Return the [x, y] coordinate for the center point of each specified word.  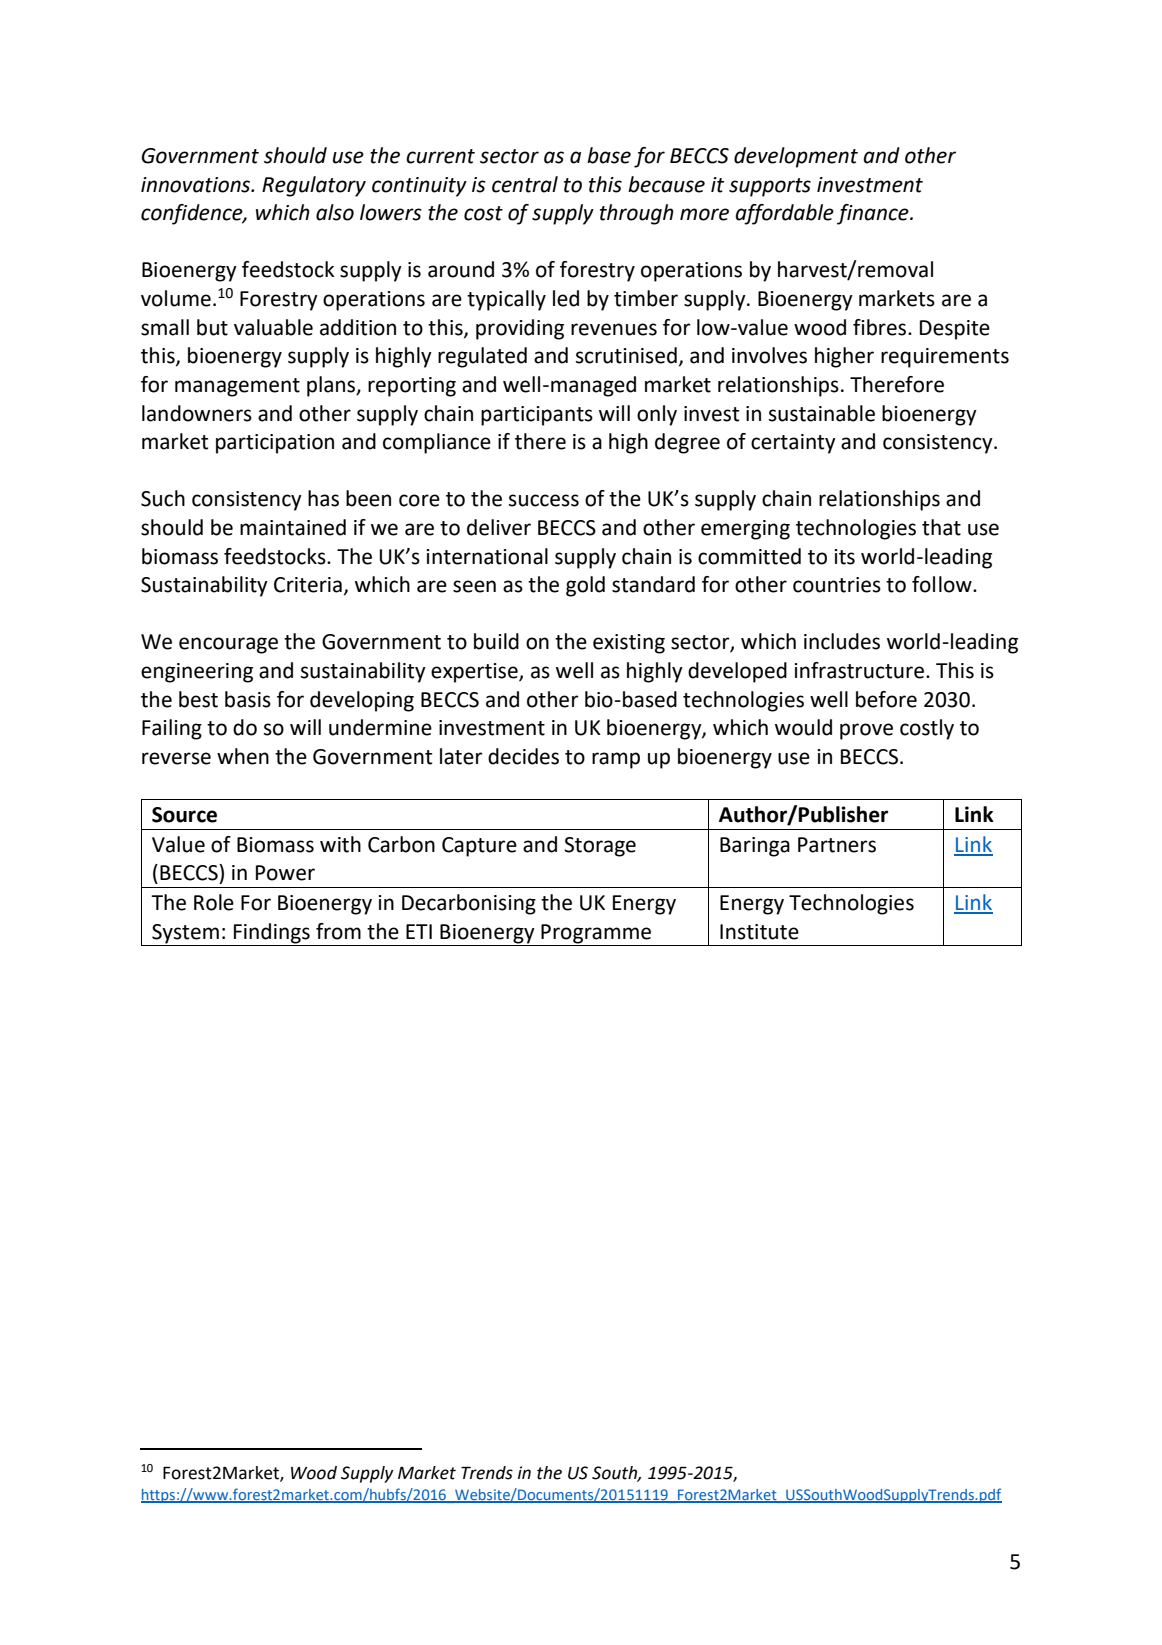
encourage [228, 645]
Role [214, 902]
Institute [759, 932]
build [496, 641]
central [525, 184]
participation [275, 444]
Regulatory [314, 186]
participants [537, 416]
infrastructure [859, 670]
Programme [596, 934]
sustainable [822, 413]
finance [874, 214]
